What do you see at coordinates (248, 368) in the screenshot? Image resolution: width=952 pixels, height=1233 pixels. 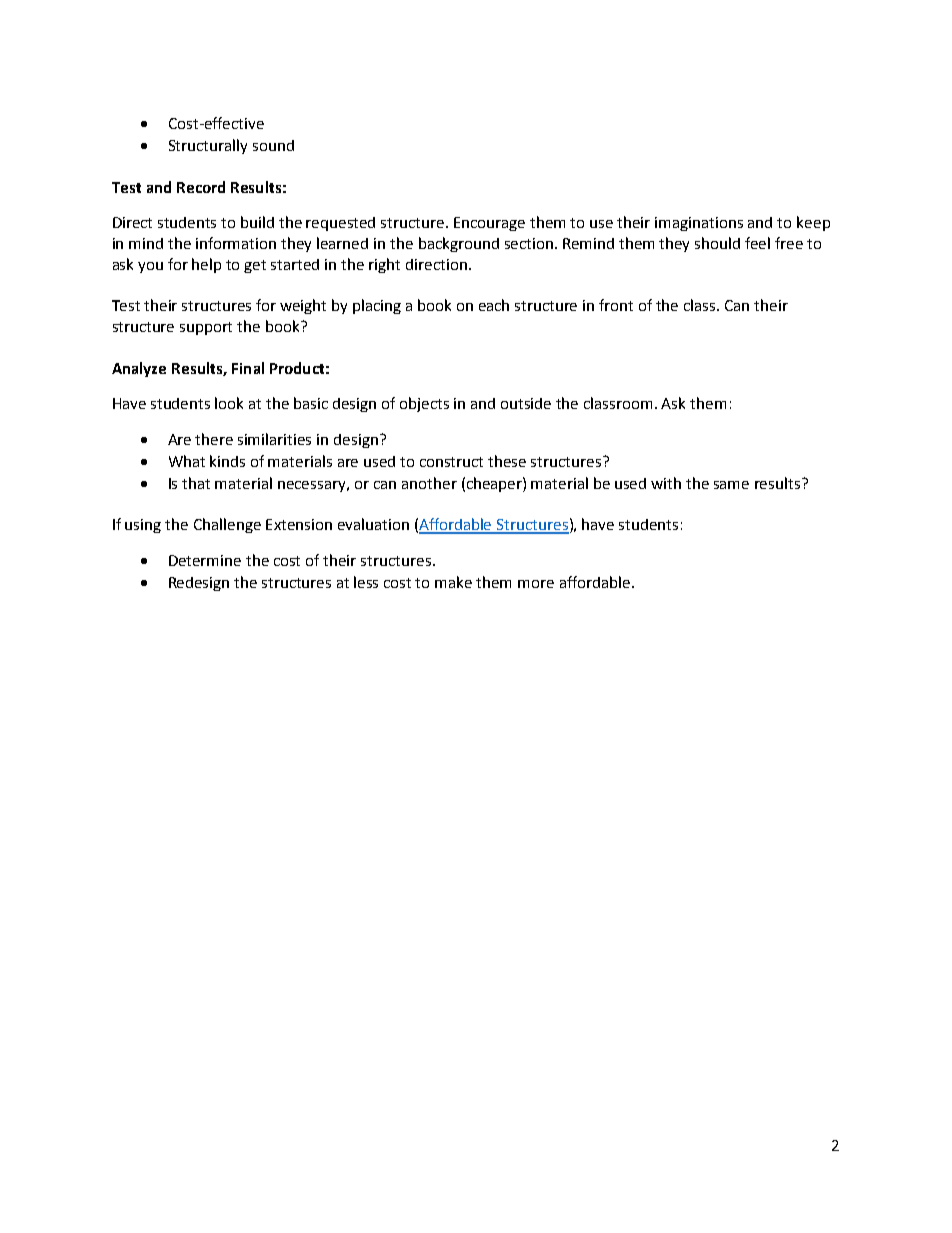 I see `Final` at bounding box center [248, 368].
